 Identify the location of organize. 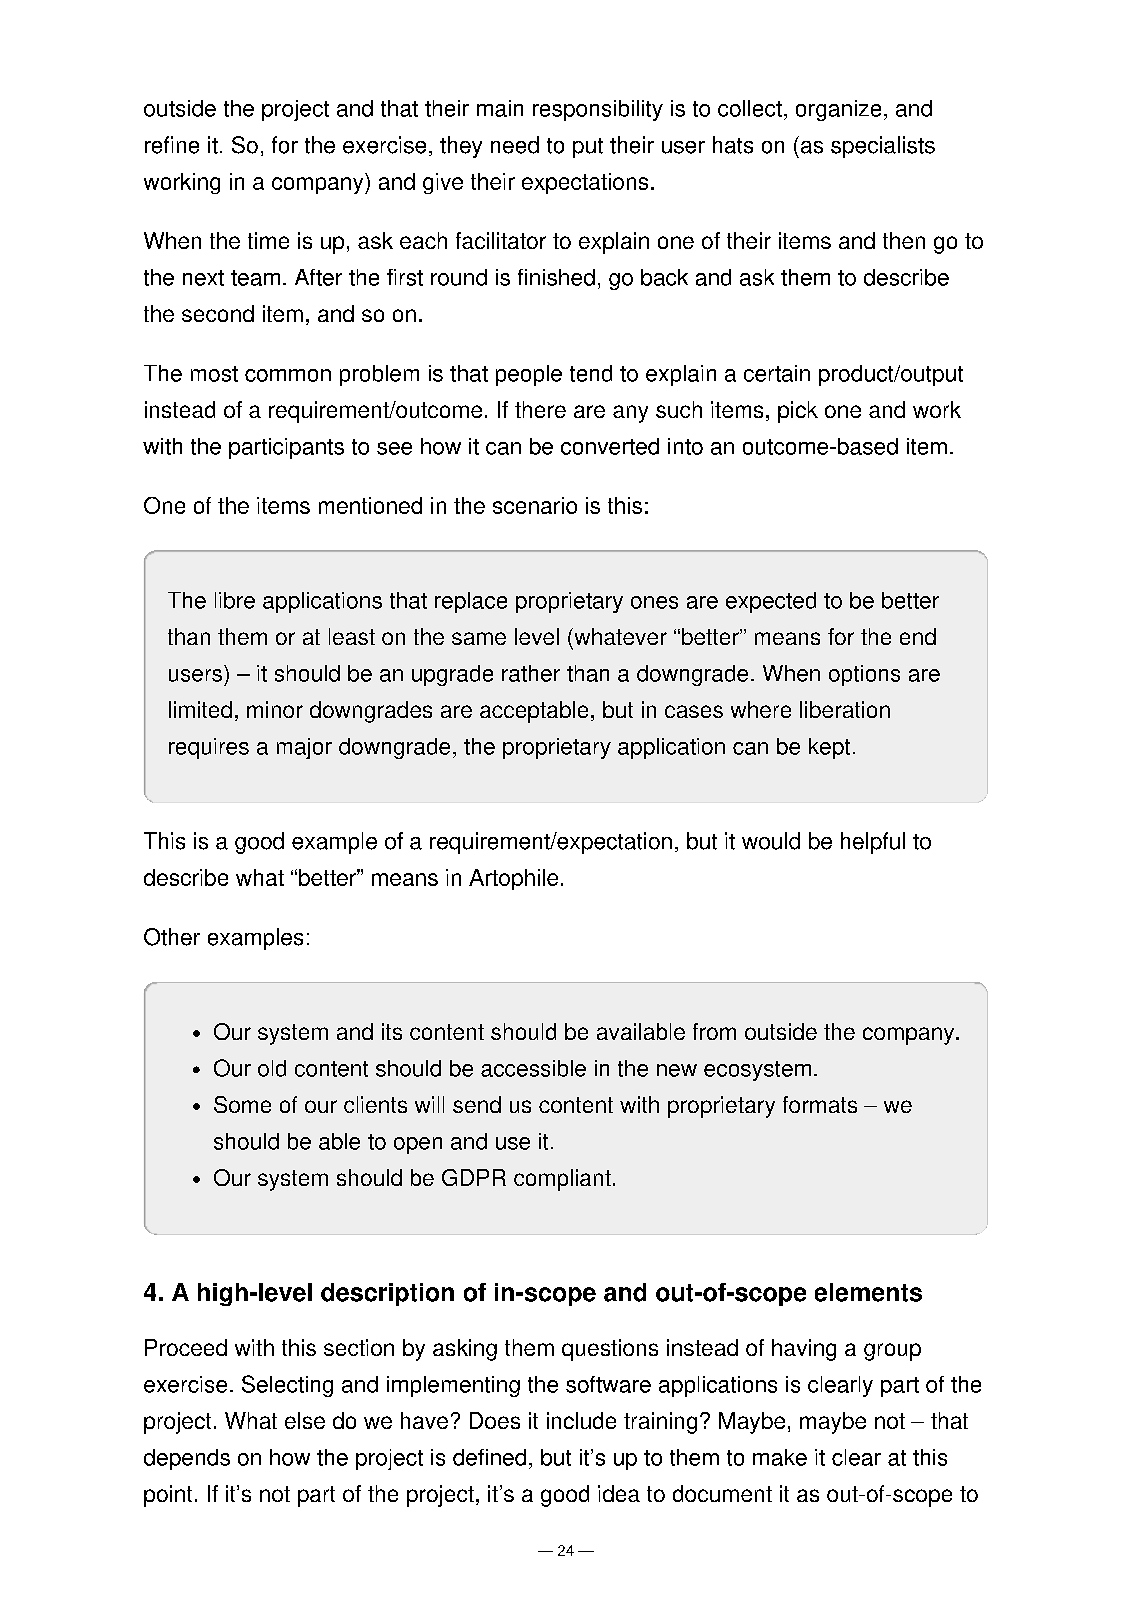
(838, 110).
